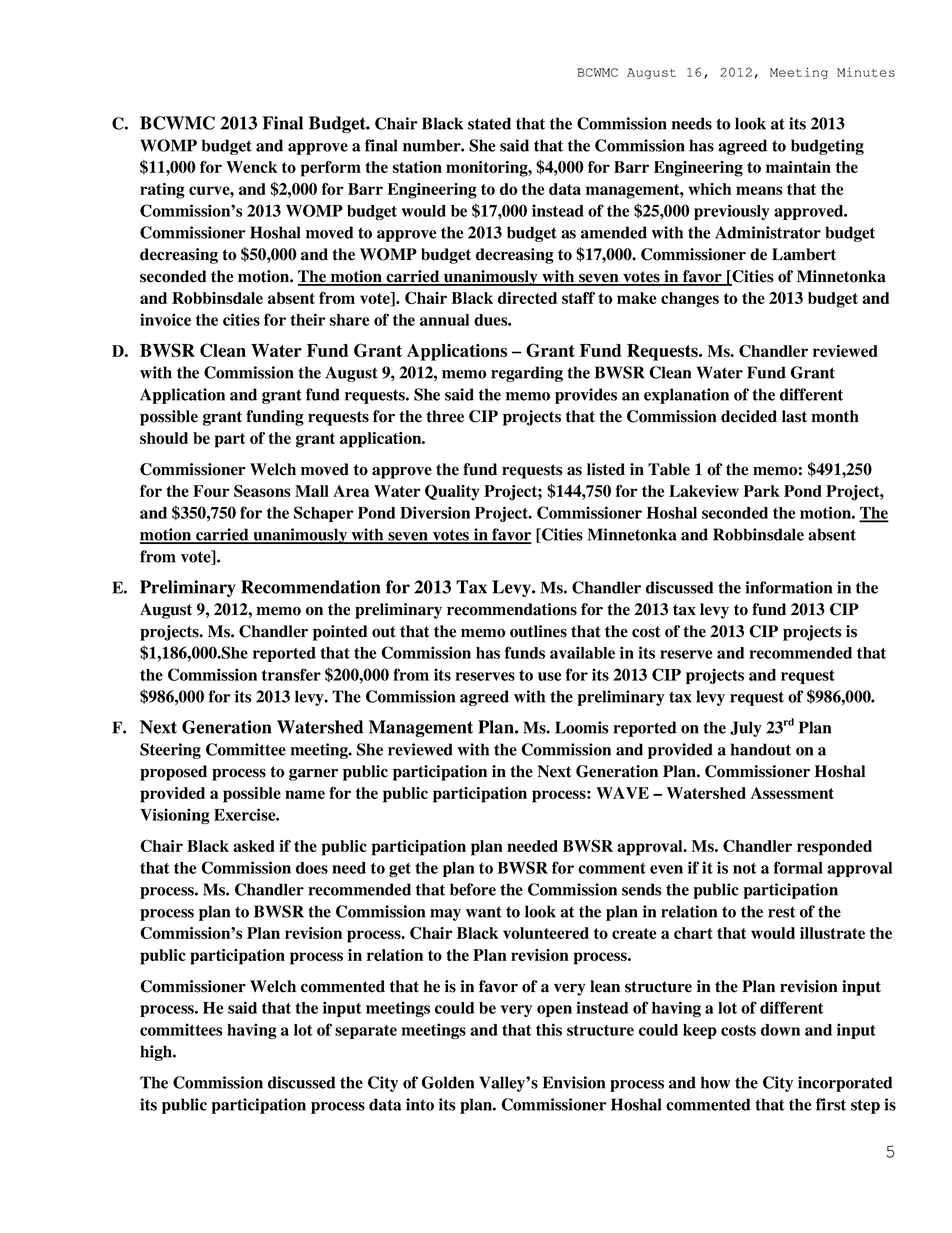  I want to click on Envision, so click(574, 1082).
